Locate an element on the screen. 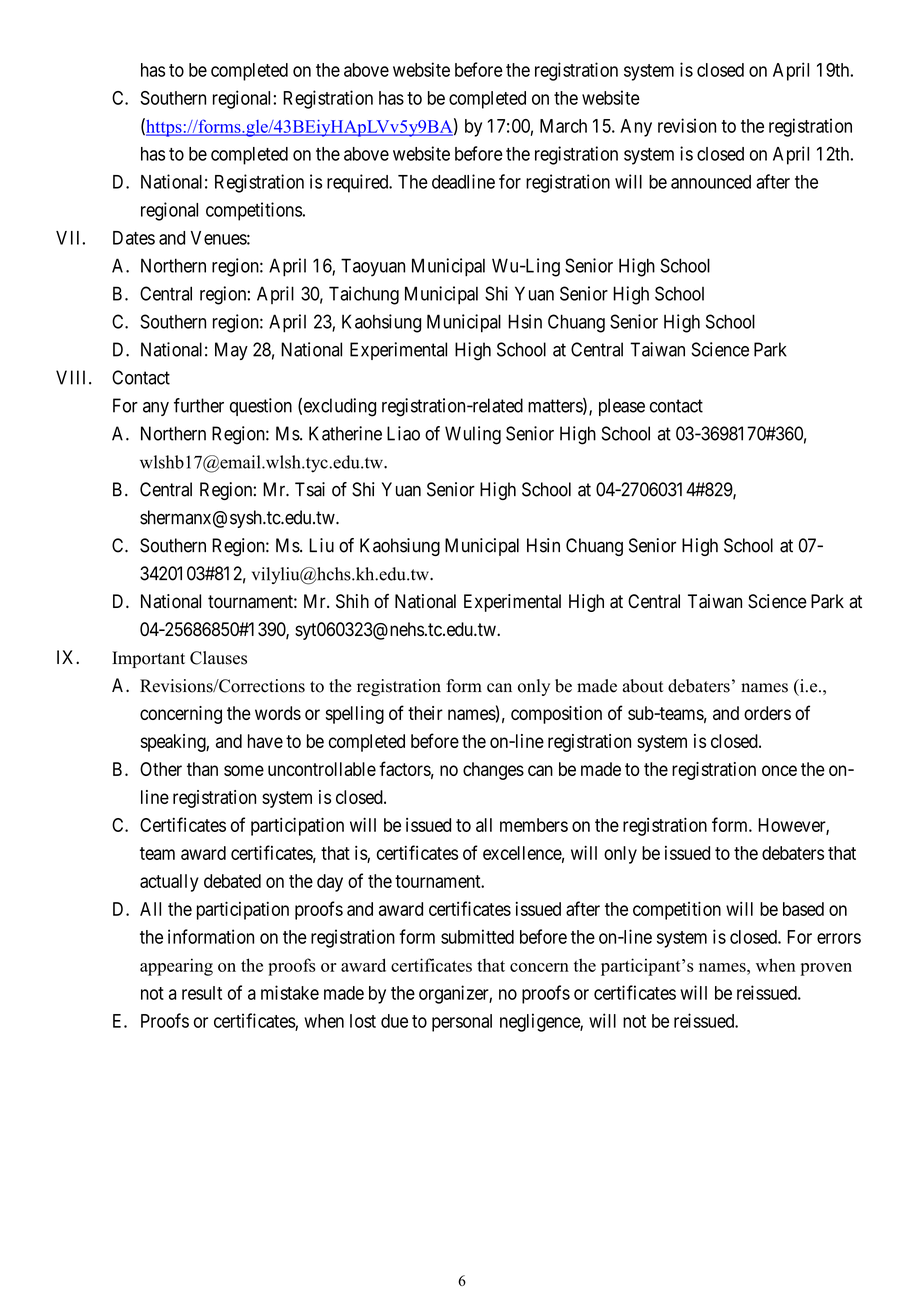  May is located at coordinates (231, 351).
